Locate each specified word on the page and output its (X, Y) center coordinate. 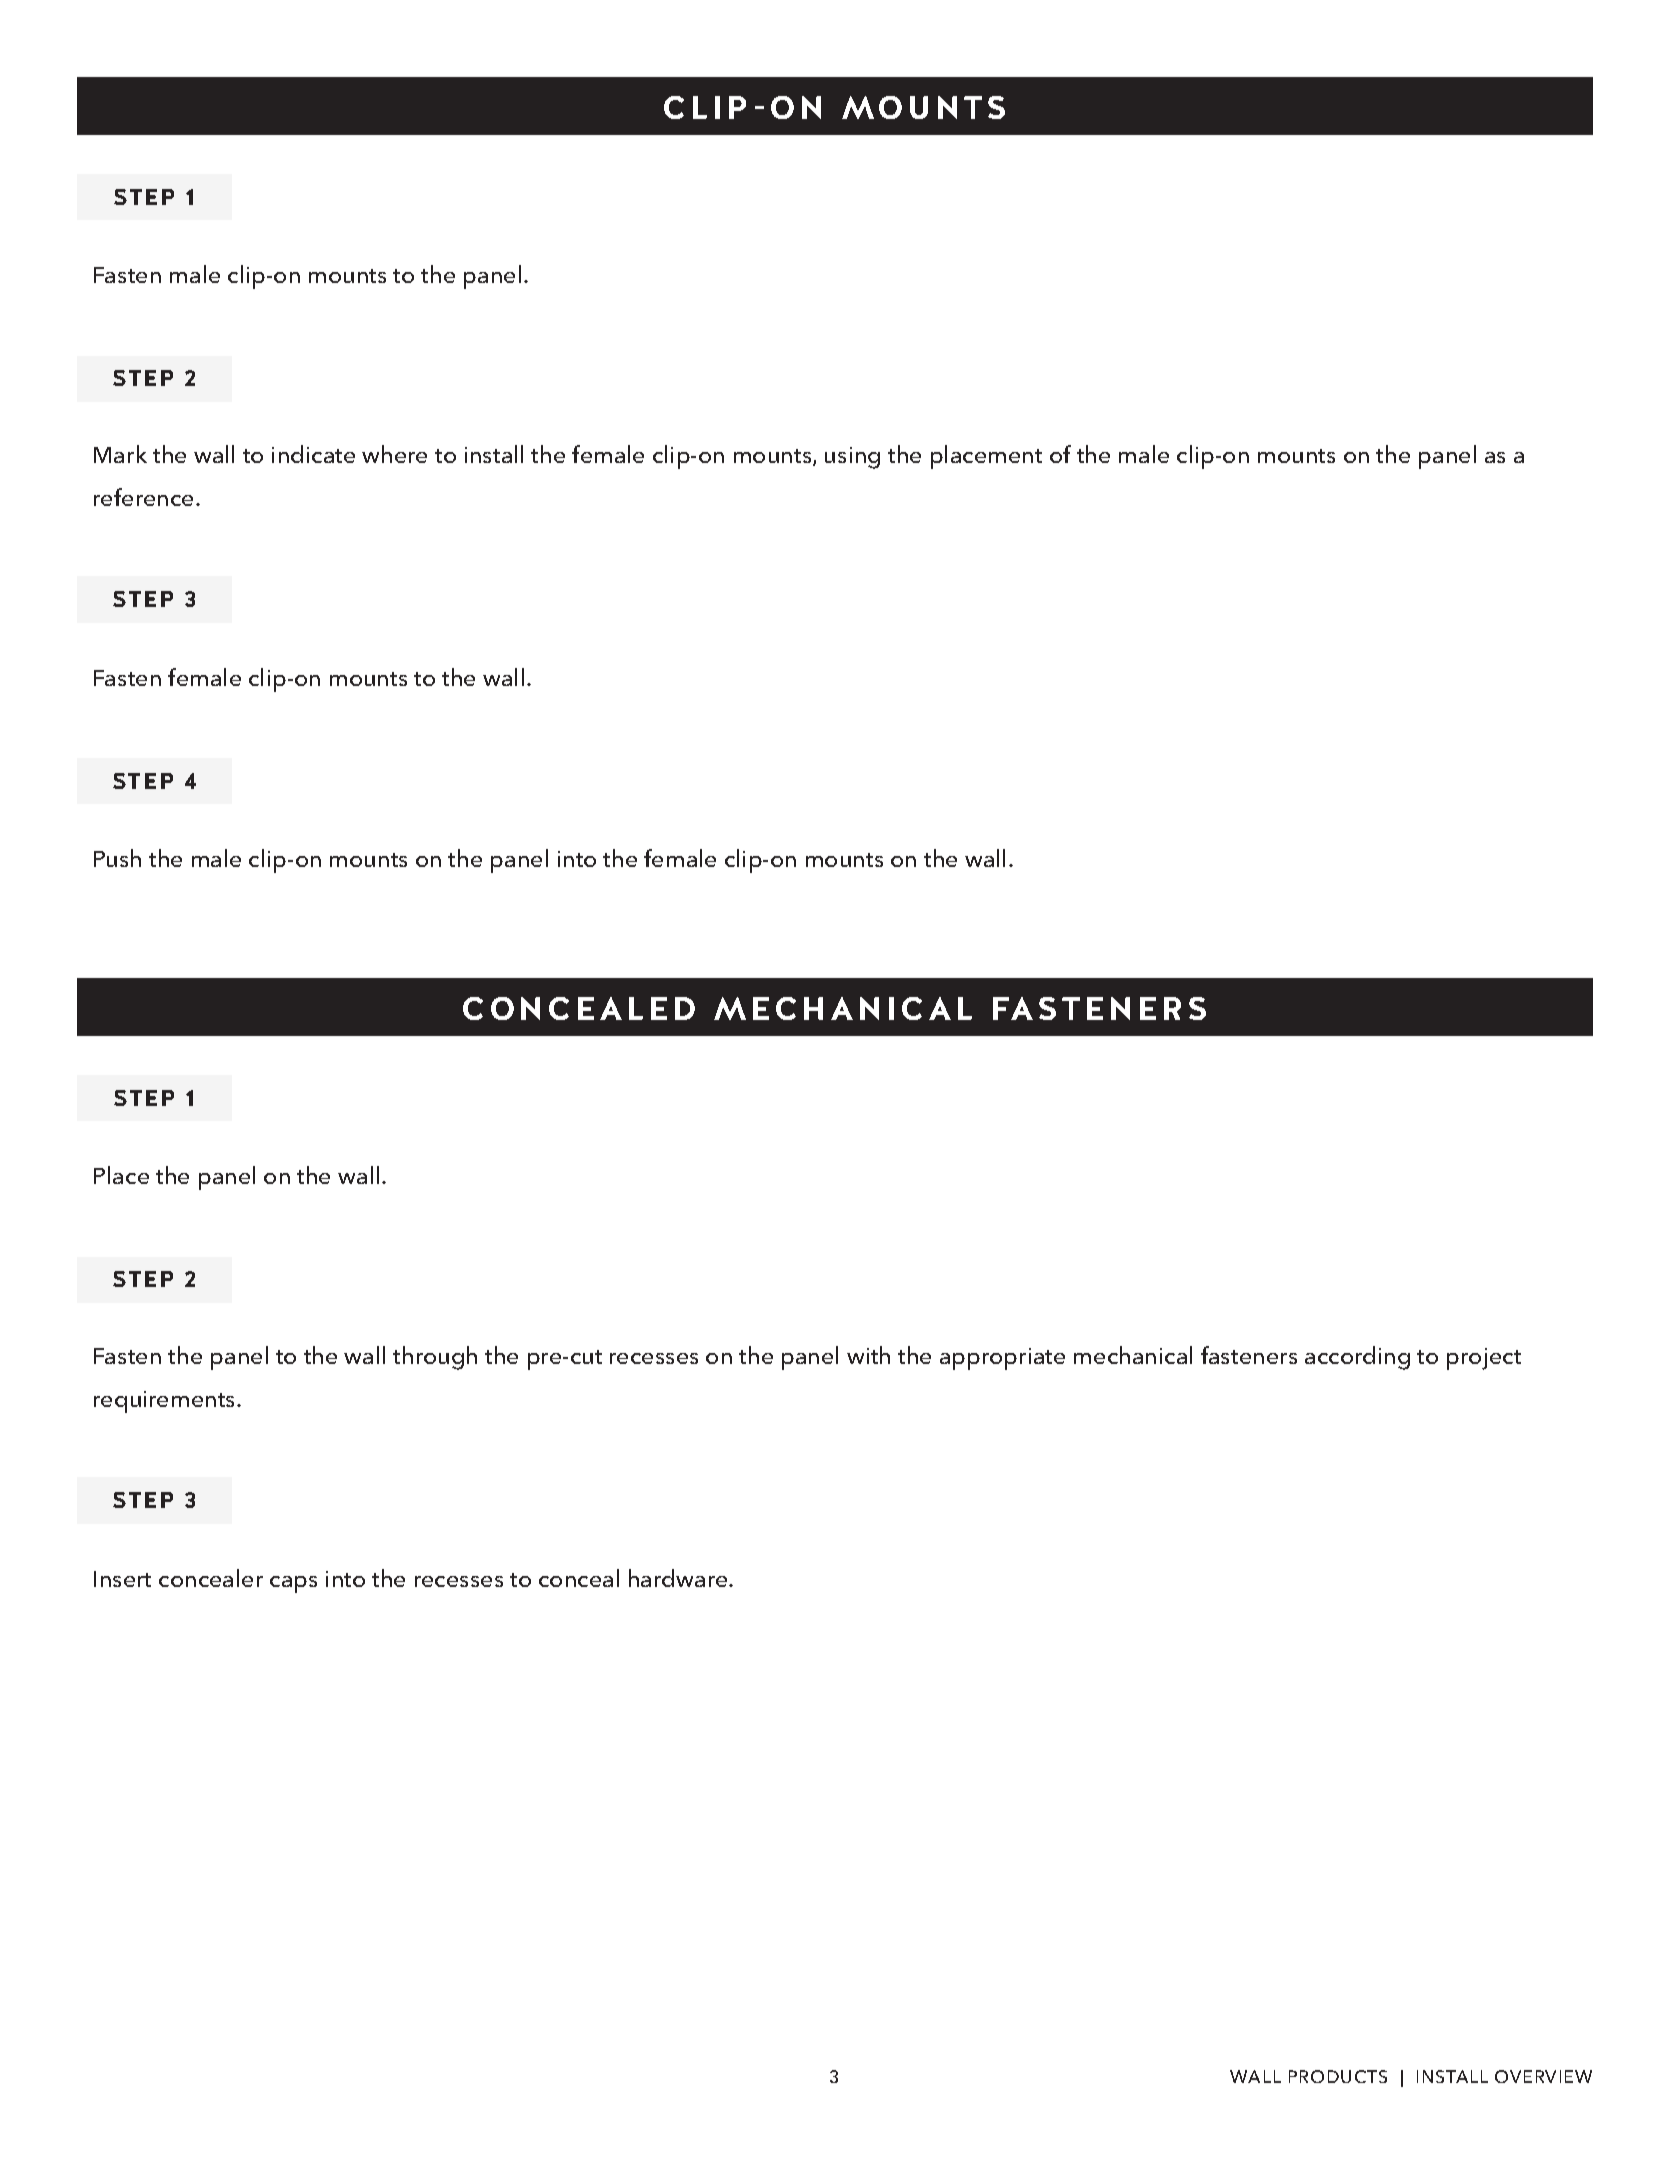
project (1484, 1359)
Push (117, 858)
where (394, 454)
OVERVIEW (1543, 2076)
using (852, 458)
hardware (679, 1578)
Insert (122, 1579)
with (868, 1355)
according (1357, 1358)
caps (293, 1584)
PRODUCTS (1338, 2076)
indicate (313, 454)
